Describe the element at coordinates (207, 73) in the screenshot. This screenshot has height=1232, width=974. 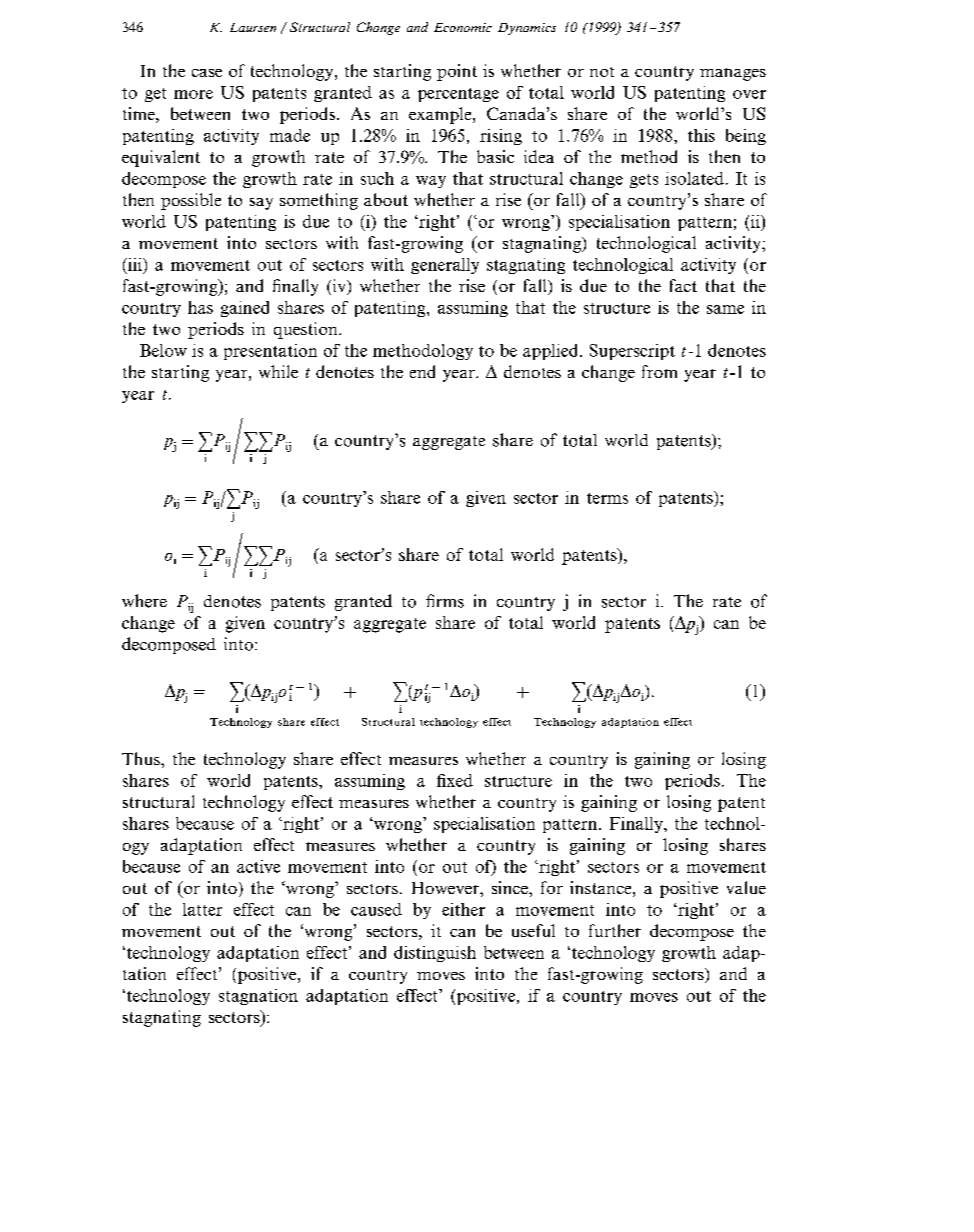
I see `case` at that location.
